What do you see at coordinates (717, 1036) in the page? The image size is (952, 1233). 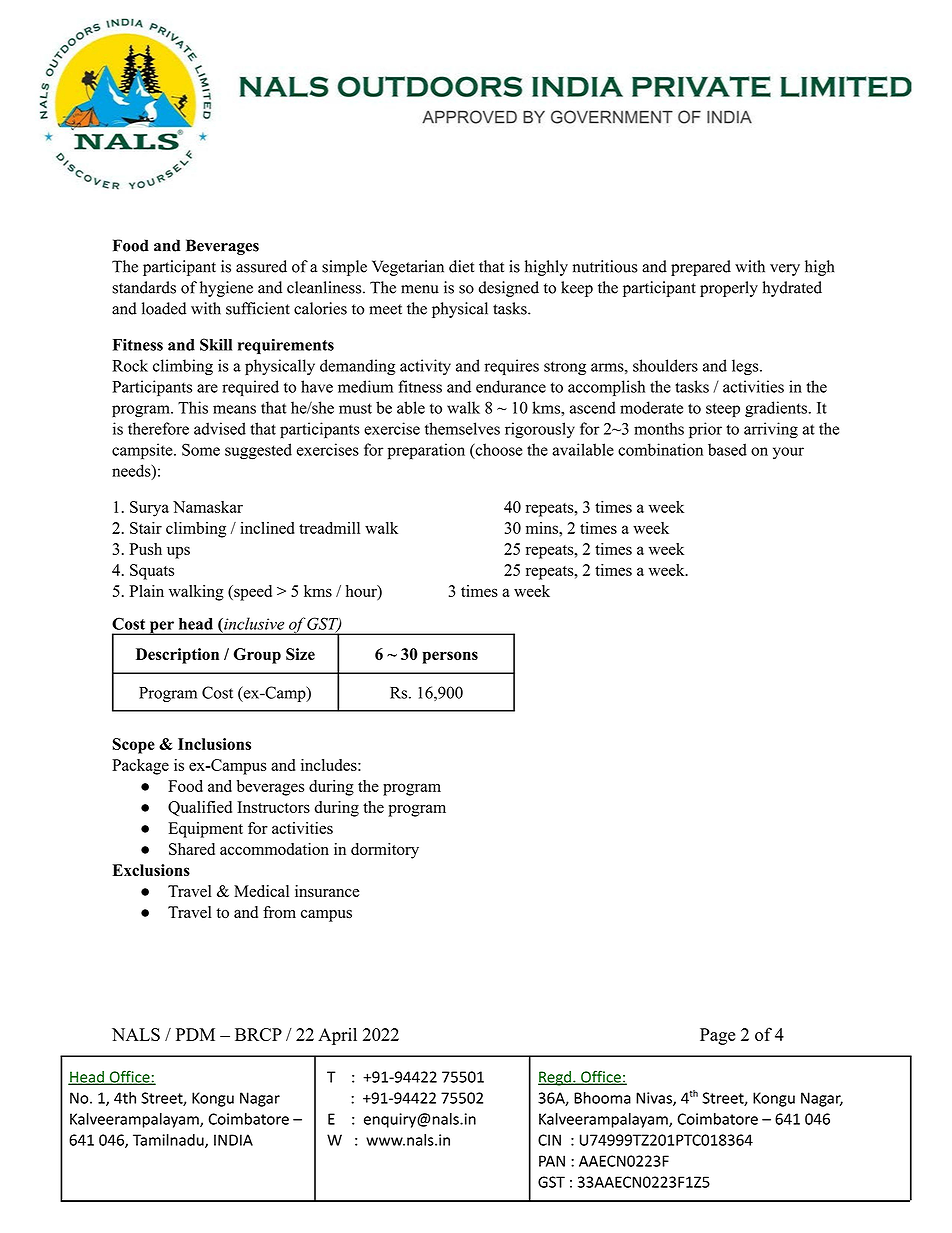 I see `Page` at bounding box center [717, 1036].
